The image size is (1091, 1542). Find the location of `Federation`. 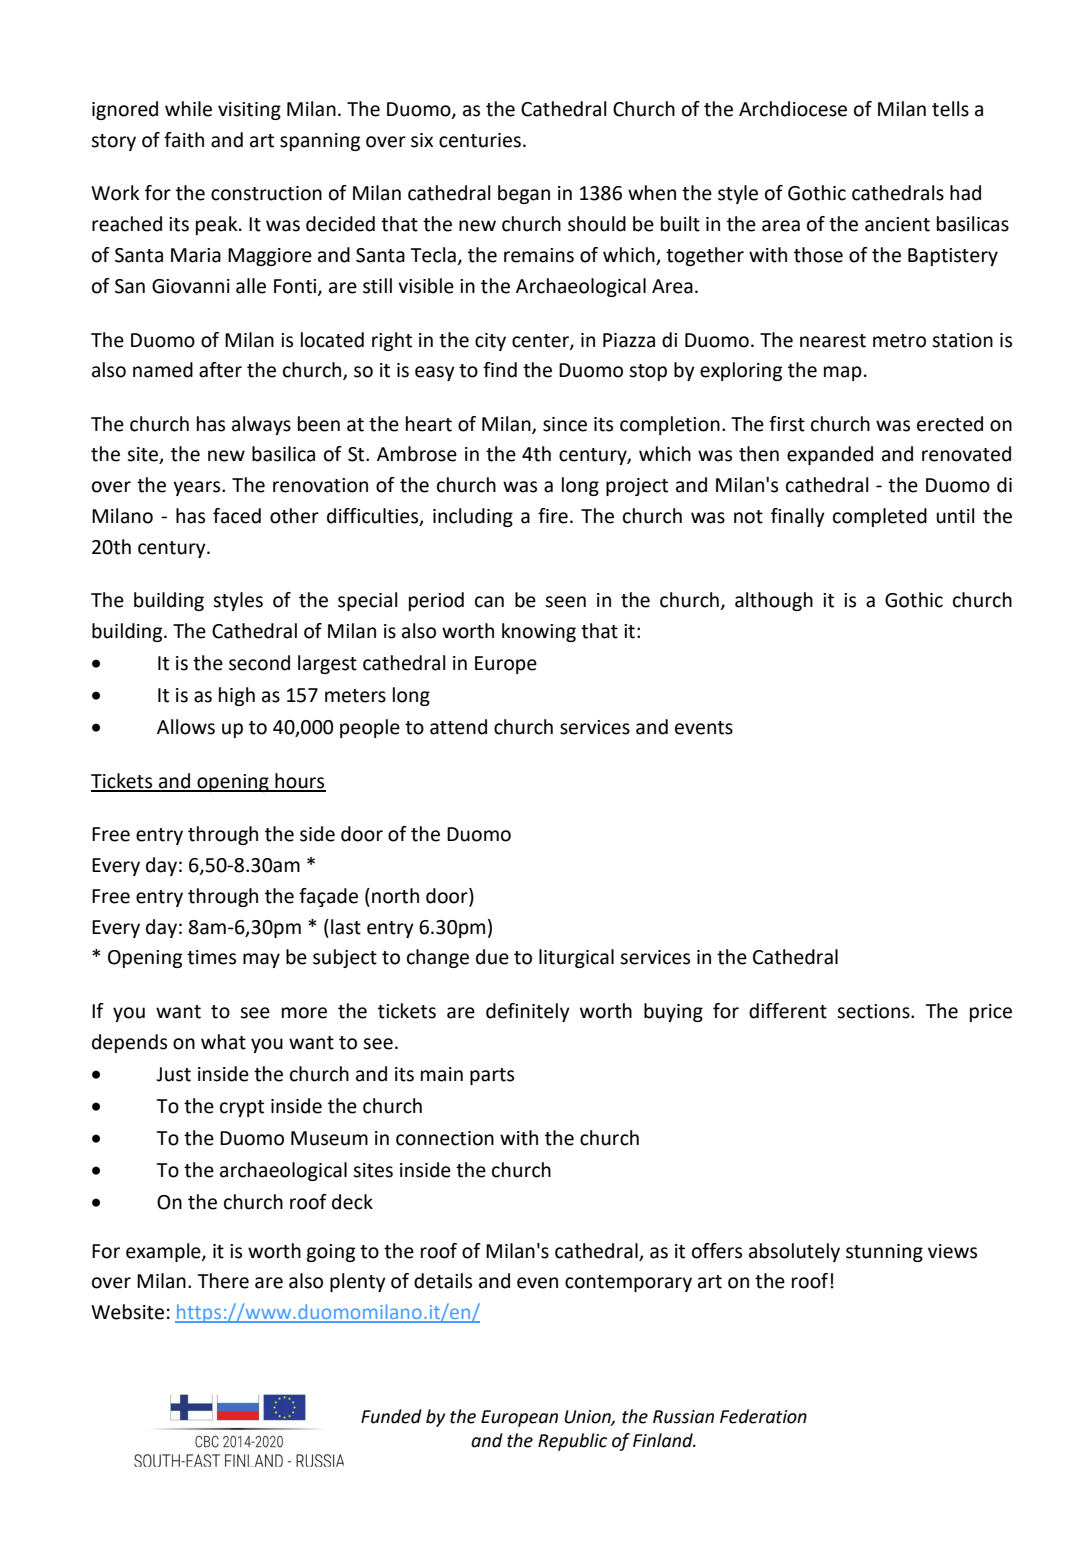

Federation is located at coordinates (763, 1416).
